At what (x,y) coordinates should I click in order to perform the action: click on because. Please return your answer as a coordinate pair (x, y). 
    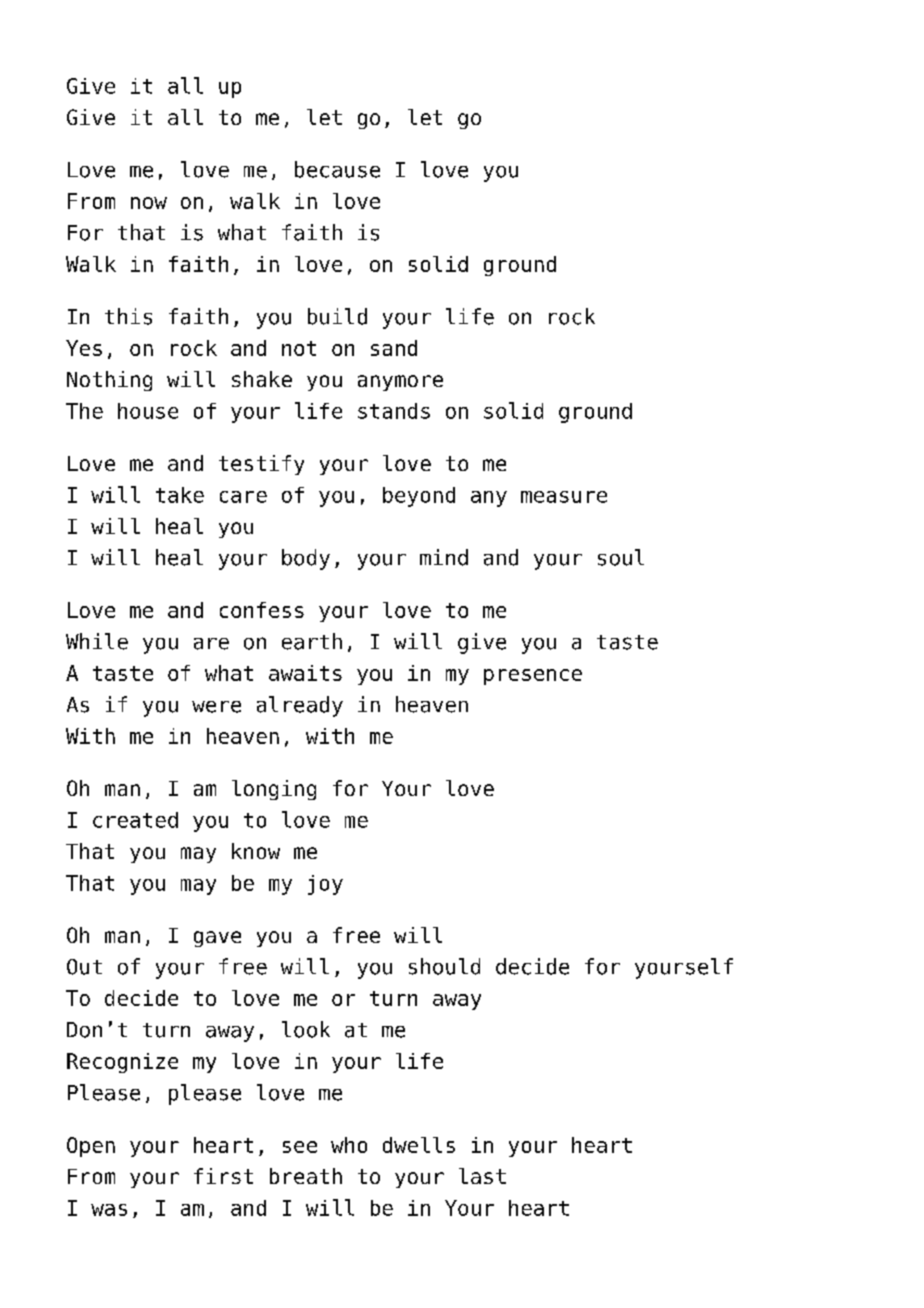
    Looking at the image, I should click on (337, 169).
